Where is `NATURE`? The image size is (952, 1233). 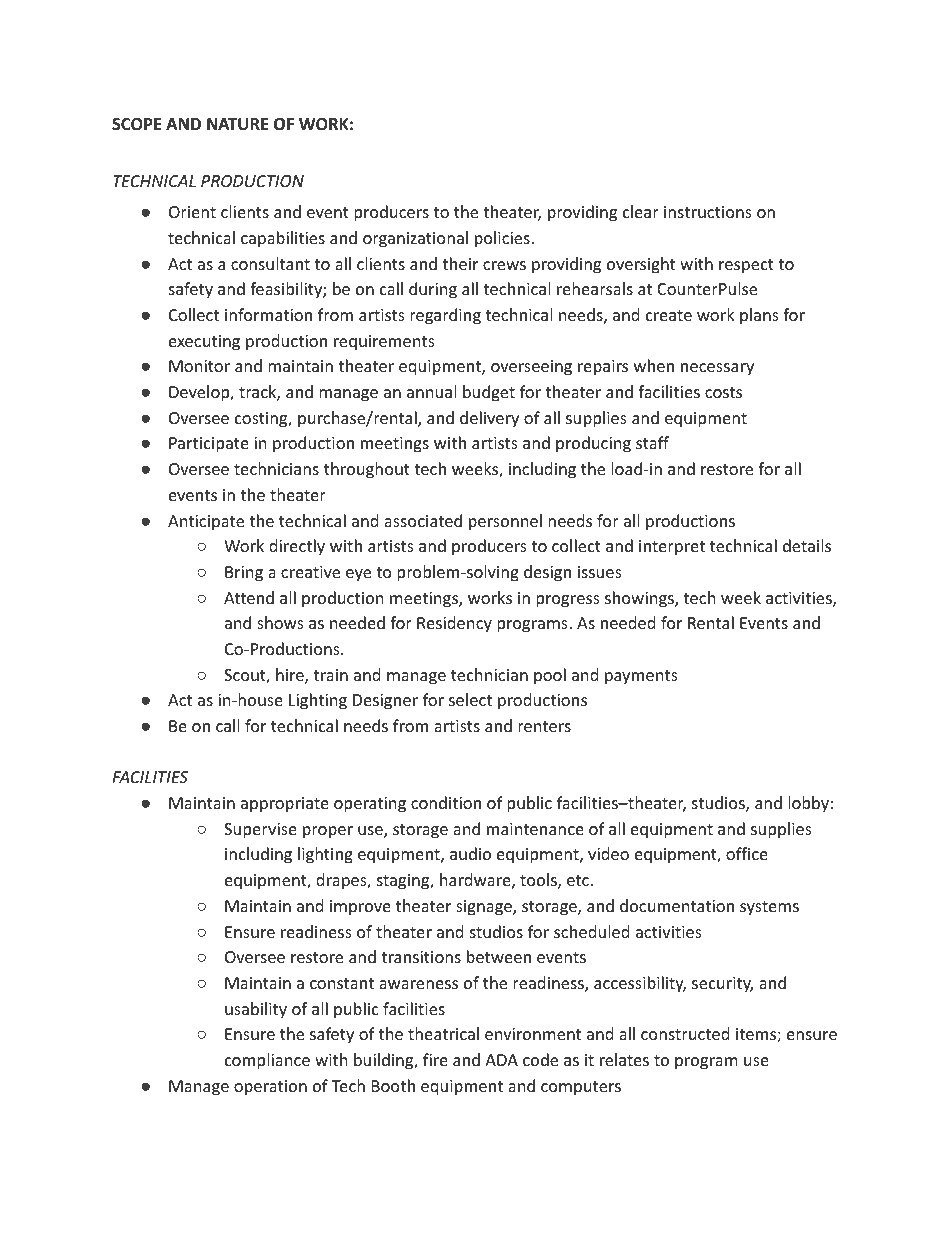
NATURE is located at coordinates (238, 124).
